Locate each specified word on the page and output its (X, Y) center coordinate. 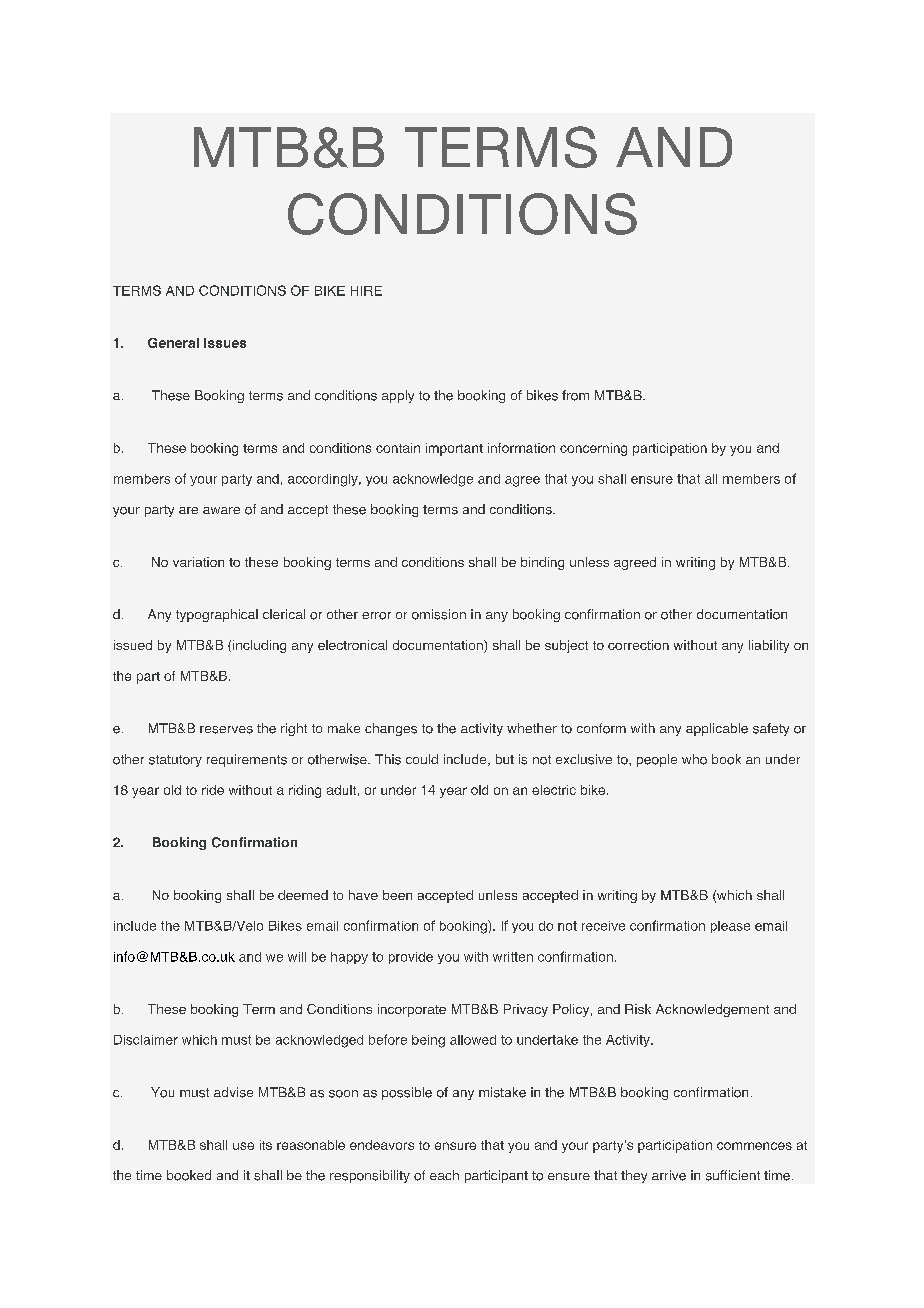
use (243, 1146)
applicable (717, 729)
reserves (226, 730)
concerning (593, 449)
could (422, 759)
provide (411, 958)
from (575, 395)
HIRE (366, 291)
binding (542, 563)
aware (221, 510)
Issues (225, 343)
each (444, 1175)
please (730, 927)
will (297, 957)
